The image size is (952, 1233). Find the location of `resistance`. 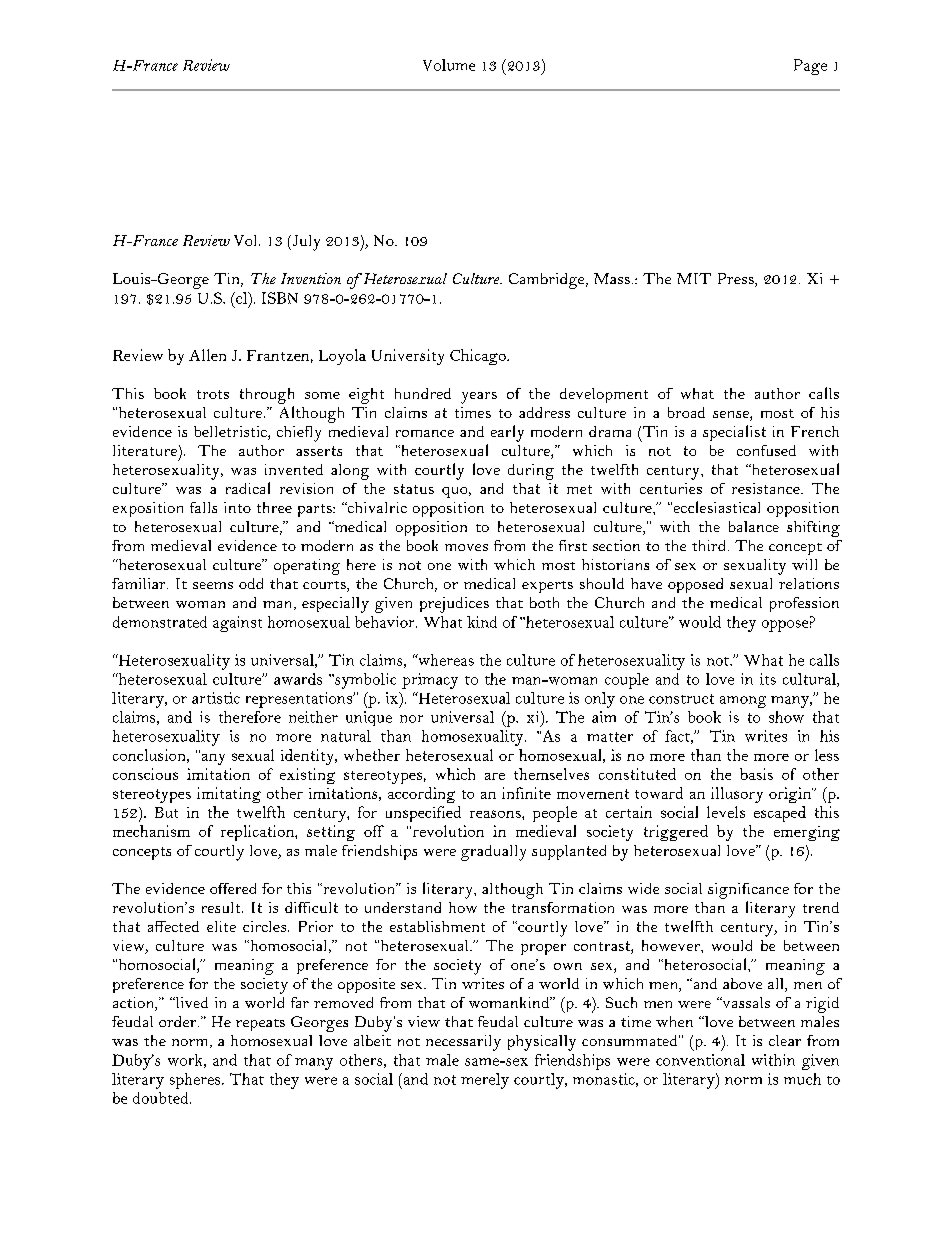

resistance is located at coordinates (767, 488).
